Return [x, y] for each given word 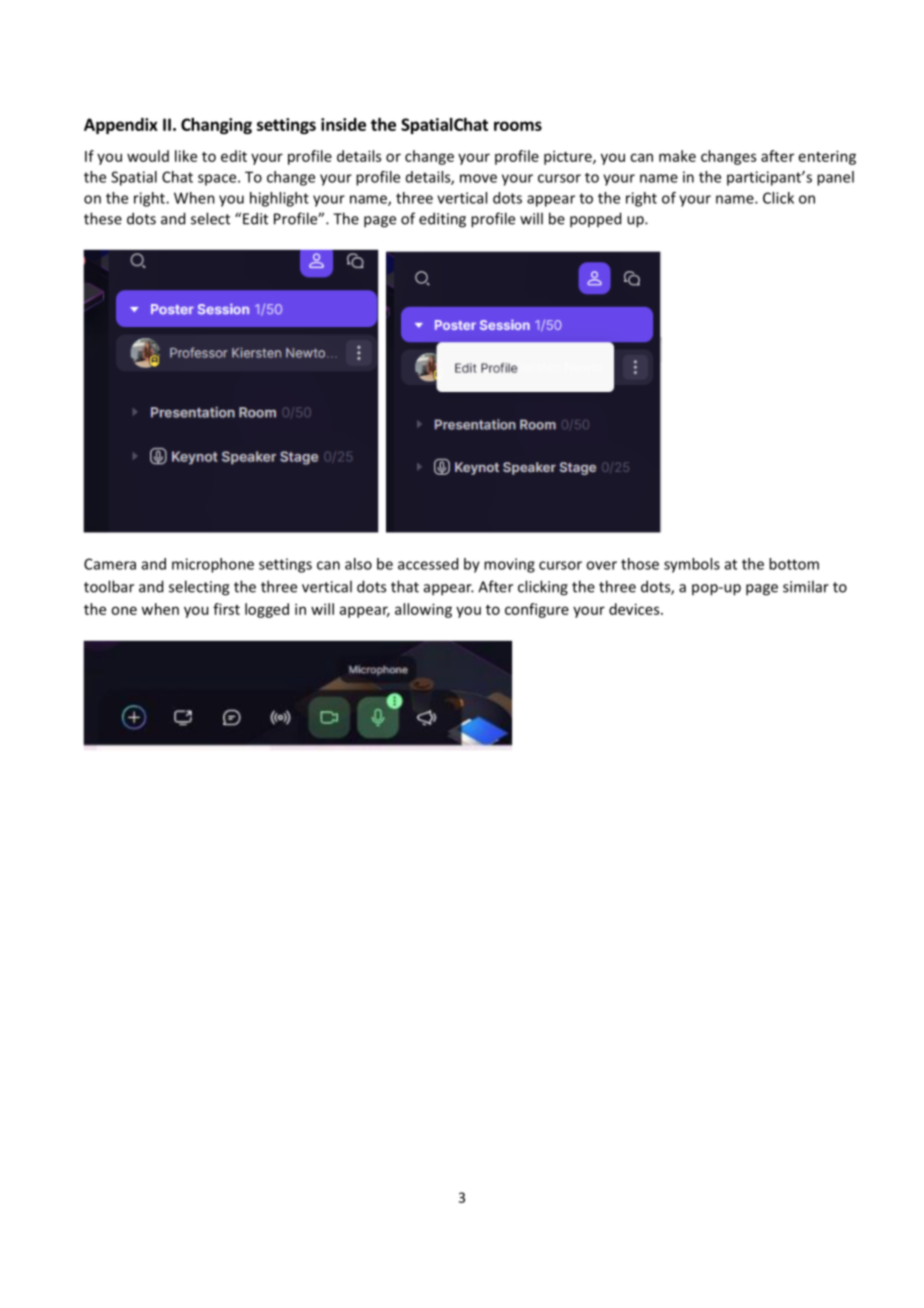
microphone [213, 565]
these [103, 218]
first [226, 609]
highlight [279, 199]
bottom [794, 564]
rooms [518, 126]
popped [595, 220]
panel [835, 178]
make [677, 156]
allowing [423, 610]
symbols [692, 565]
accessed [428, 564]
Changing [216, 126]
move [478, 178]
